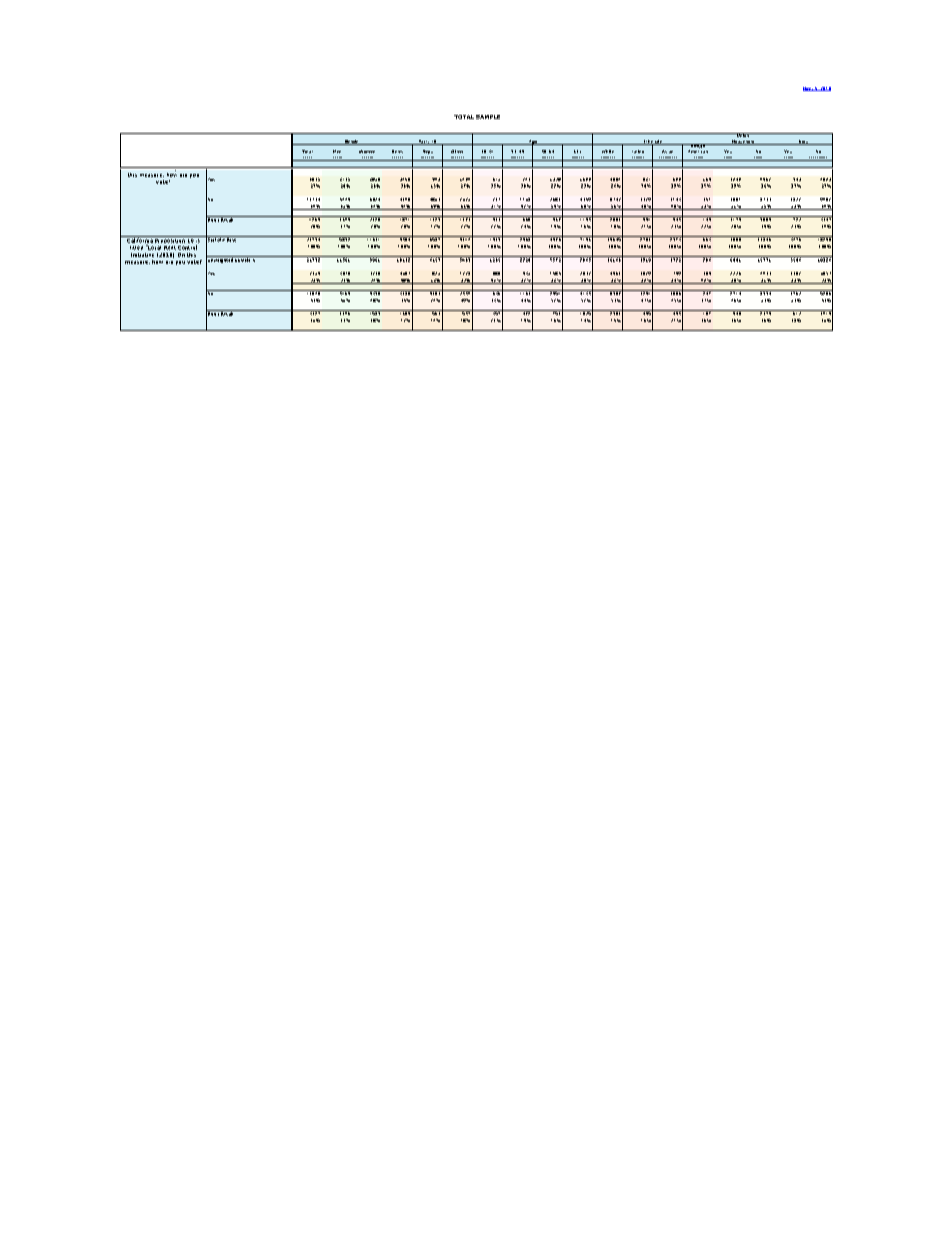  I want to click on Refunds, so click(134, 167).
